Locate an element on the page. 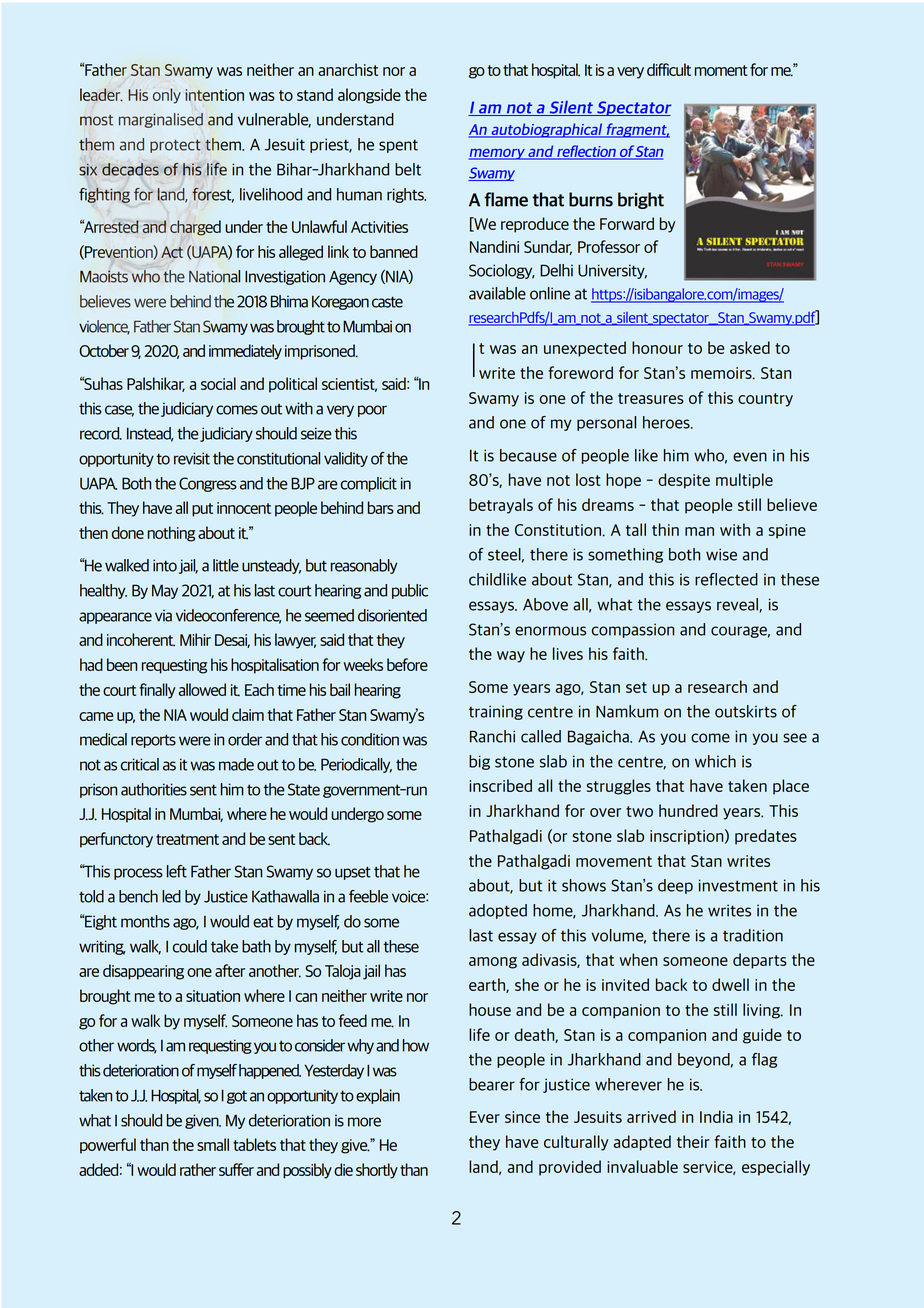 The width and height of the image is (924, 1308). authorities is located at coordinates (154, 789).
